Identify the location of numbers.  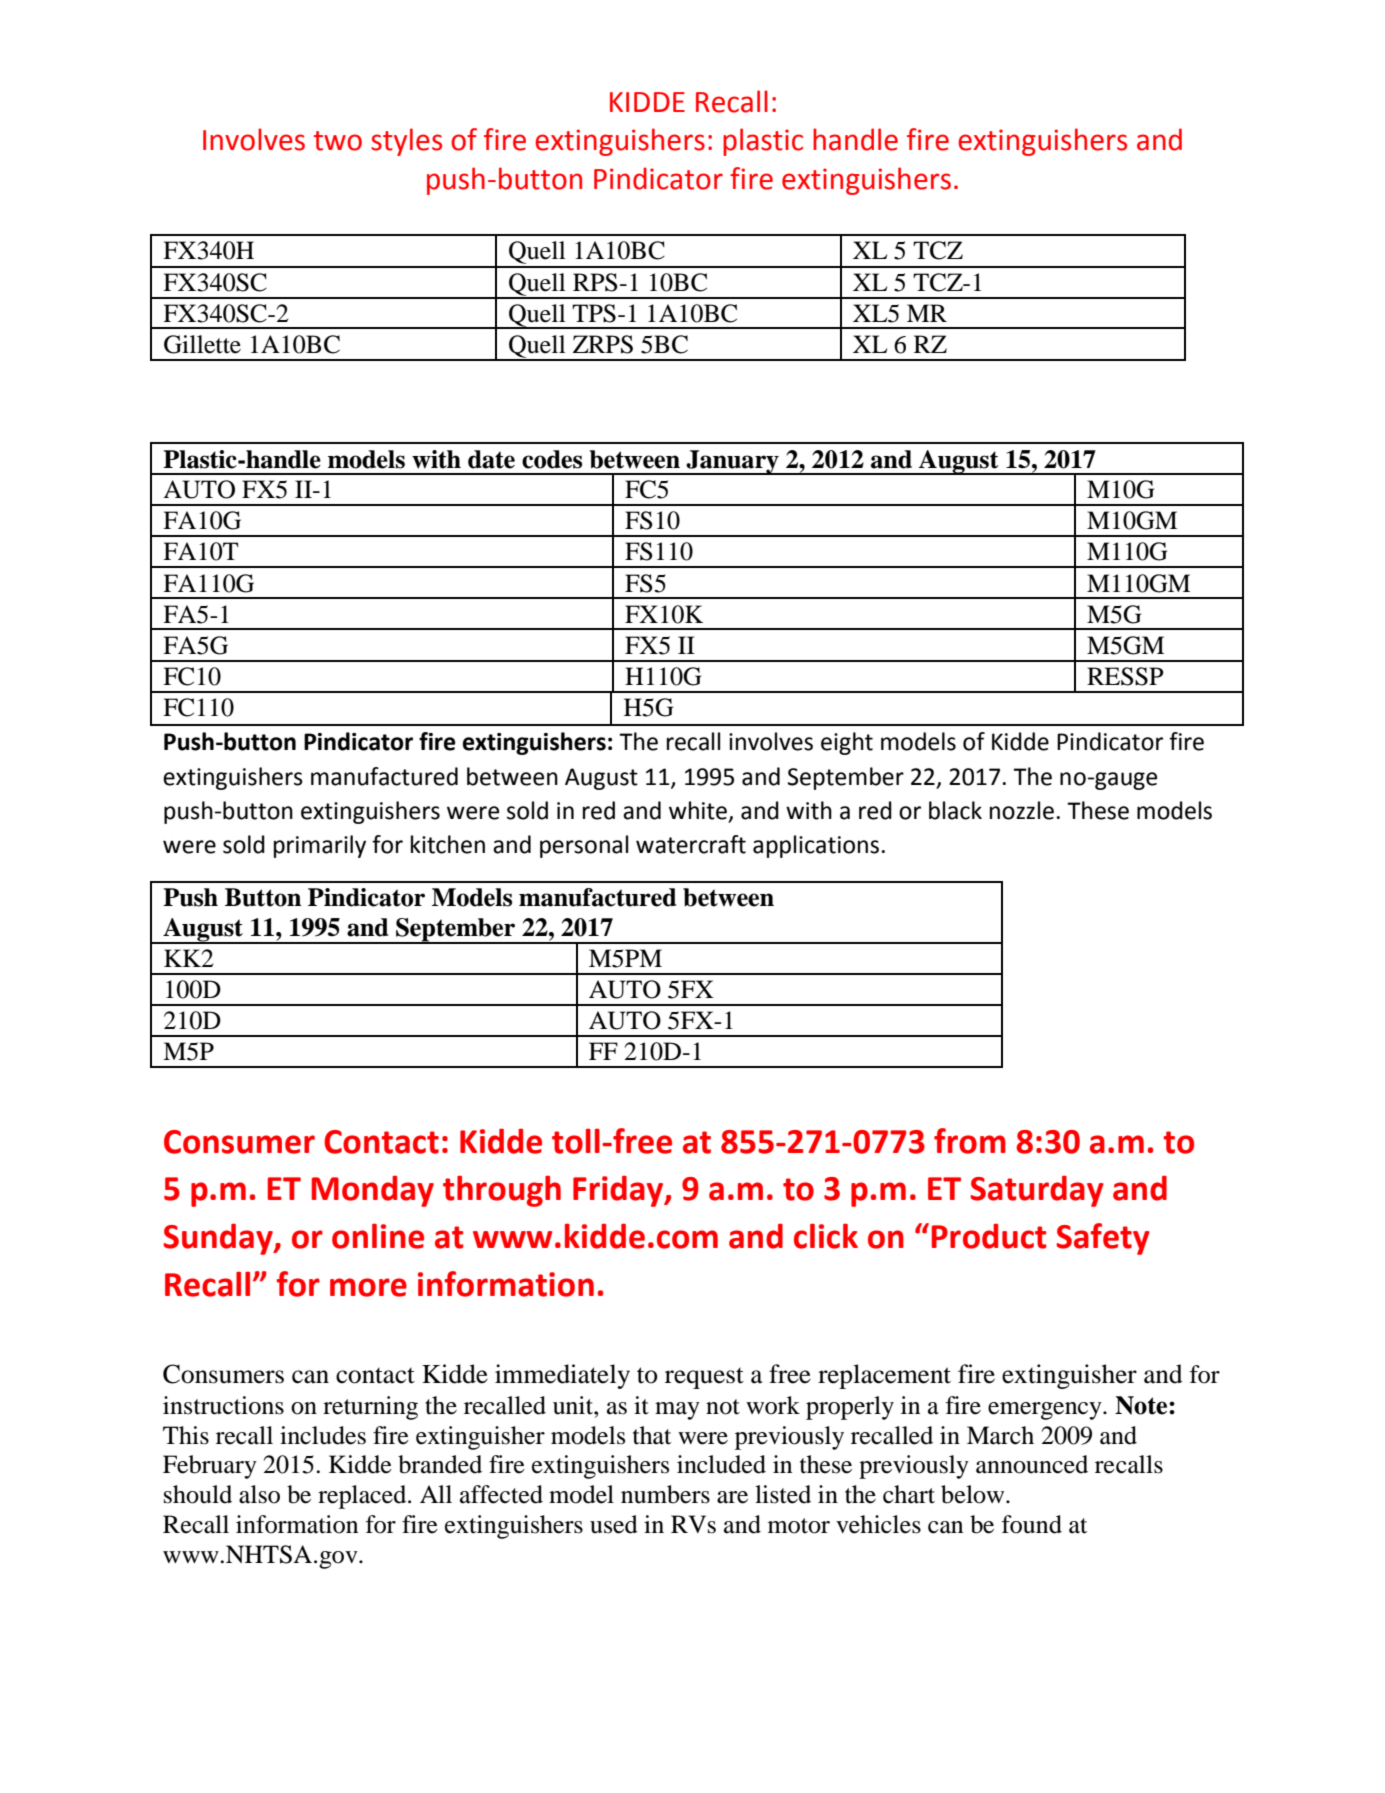
(665, 1494).
